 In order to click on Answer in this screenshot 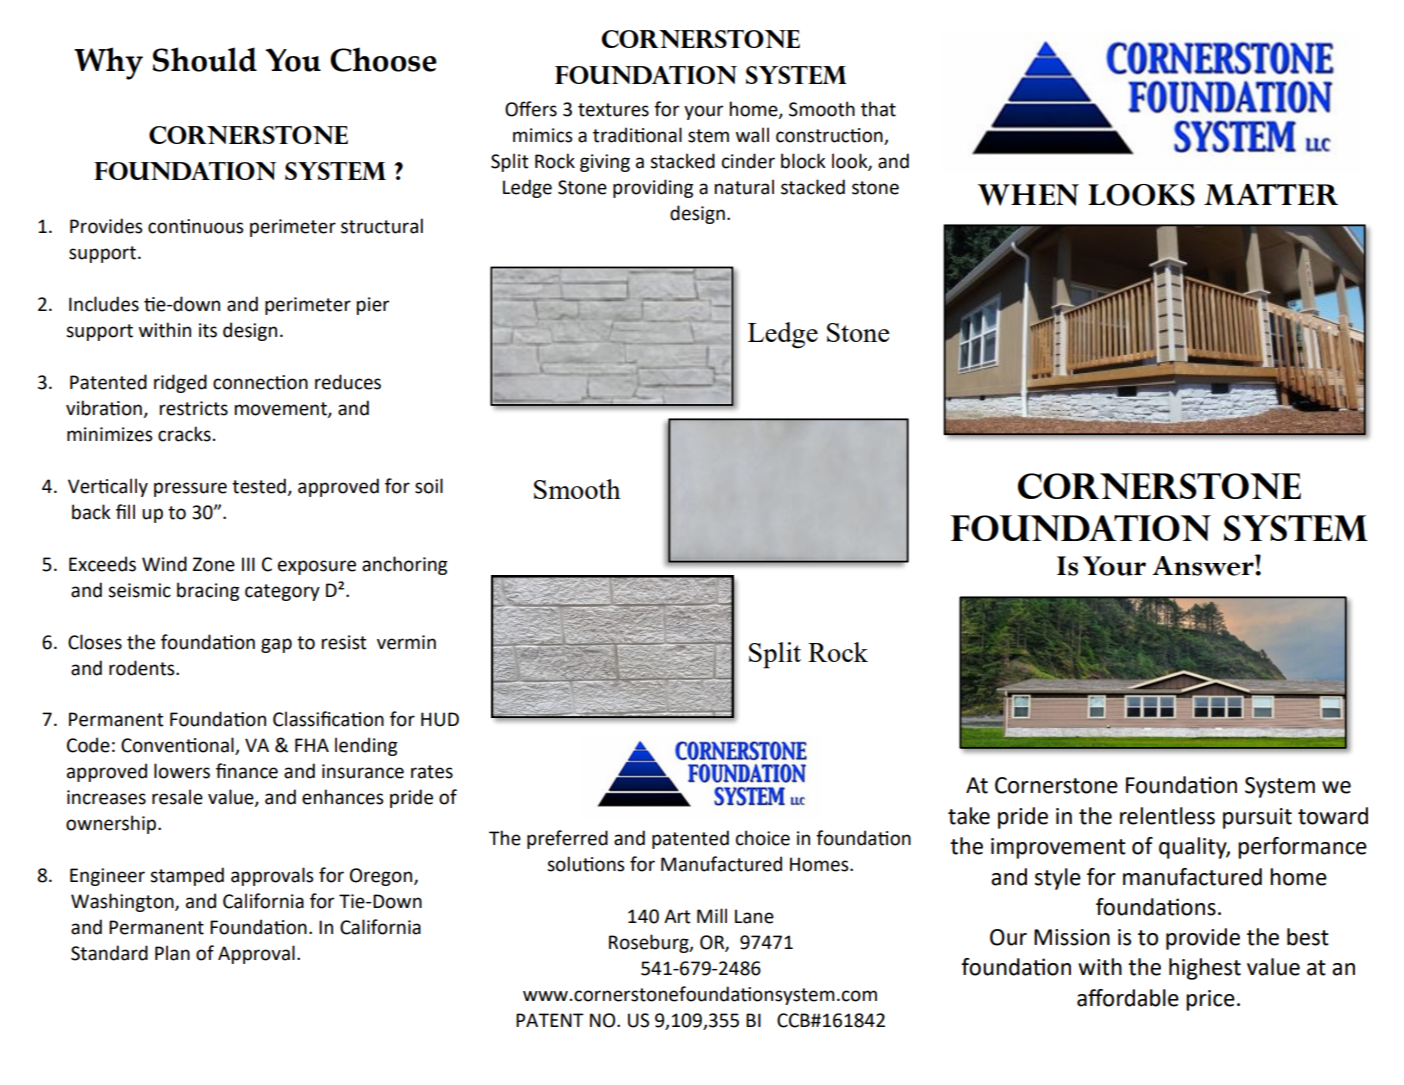, I will do `click(1204, 565)`.
